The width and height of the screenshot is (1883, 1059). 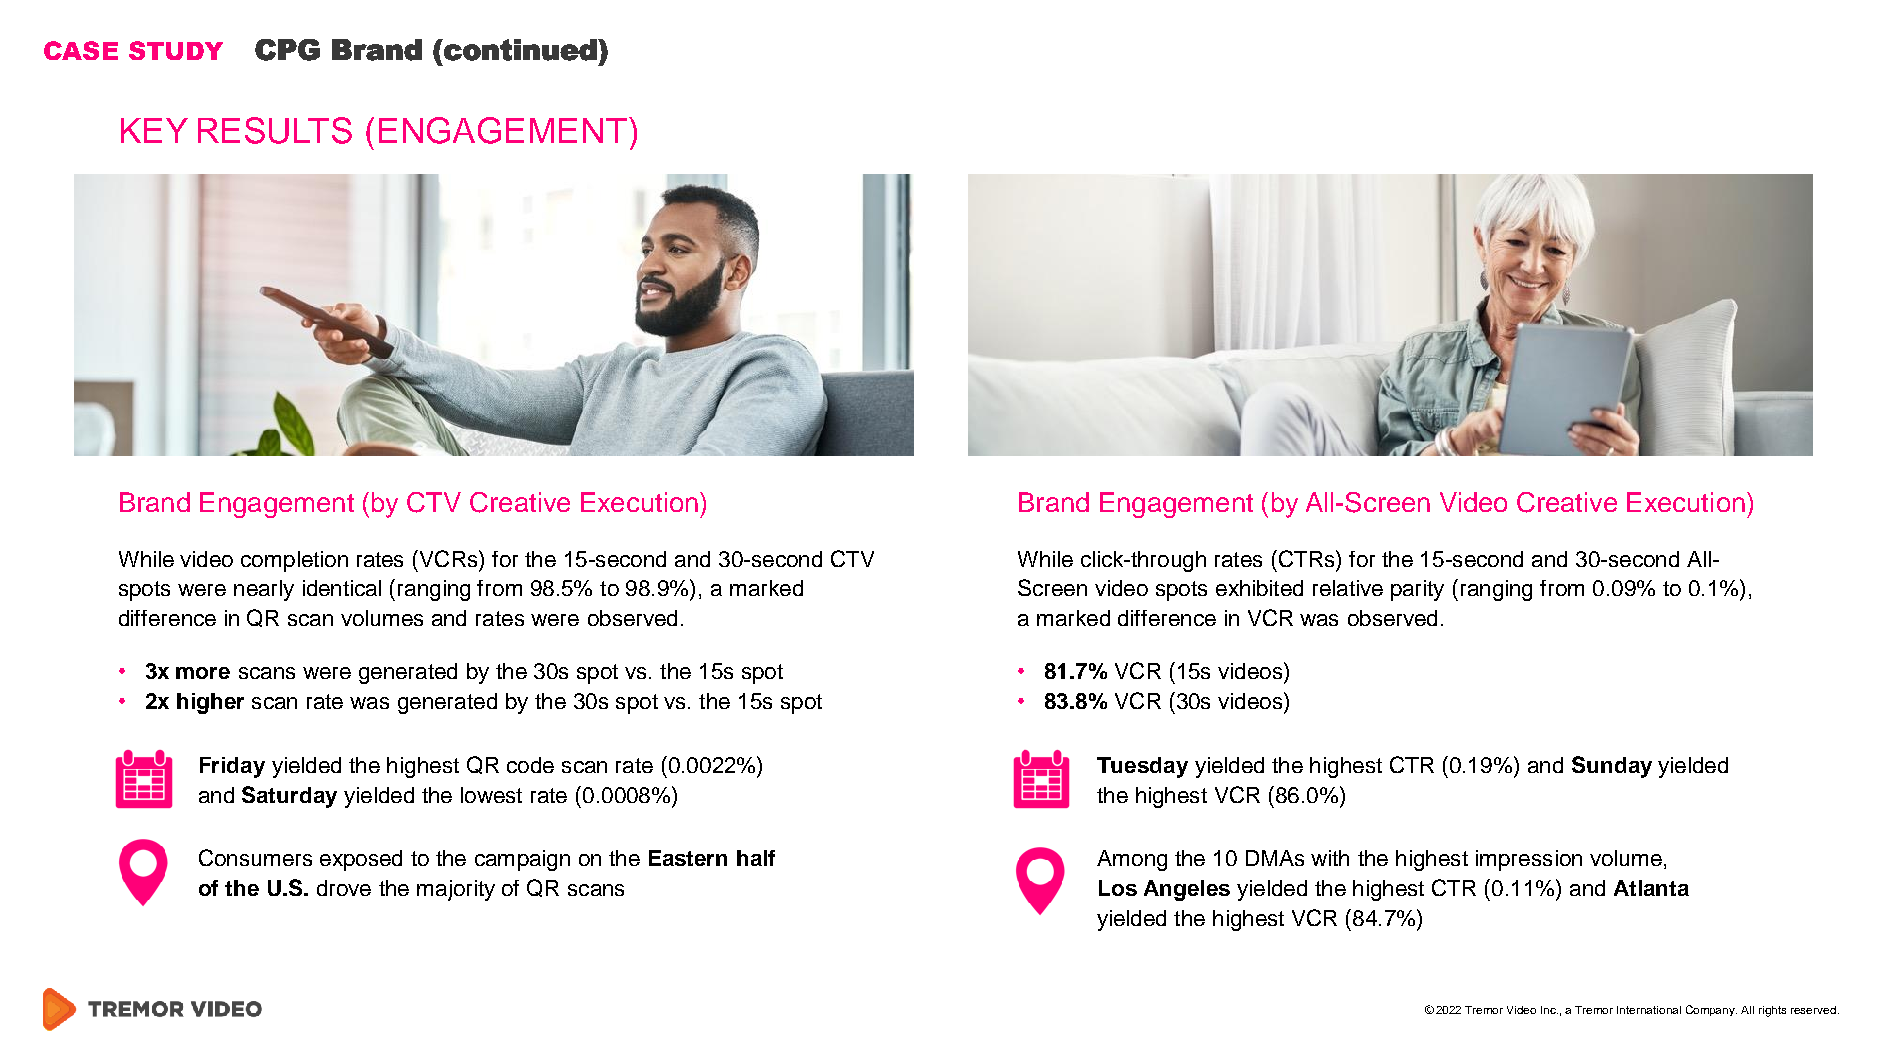 I want to click on Sunday, so click(x=1612, y=767).
